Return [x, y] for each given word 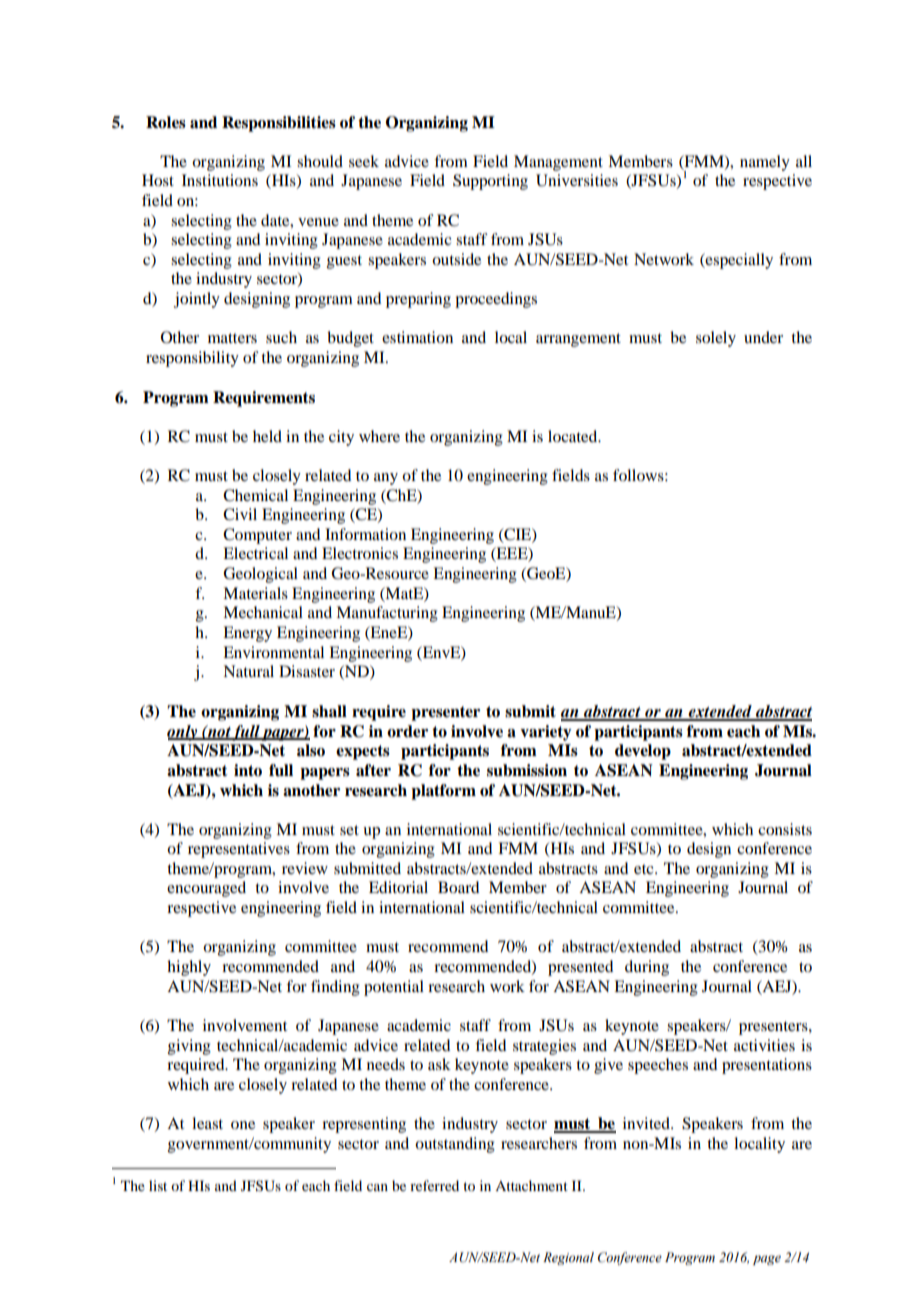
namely [765, 163]
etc [645, 869]
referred [434, 1185]
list [158, 1185]
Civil [240, 514]
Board [458, 887]
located [574, 436]
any [386, 479]
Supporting [490, 182]
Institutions [220, 180]
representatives [239, 850]
